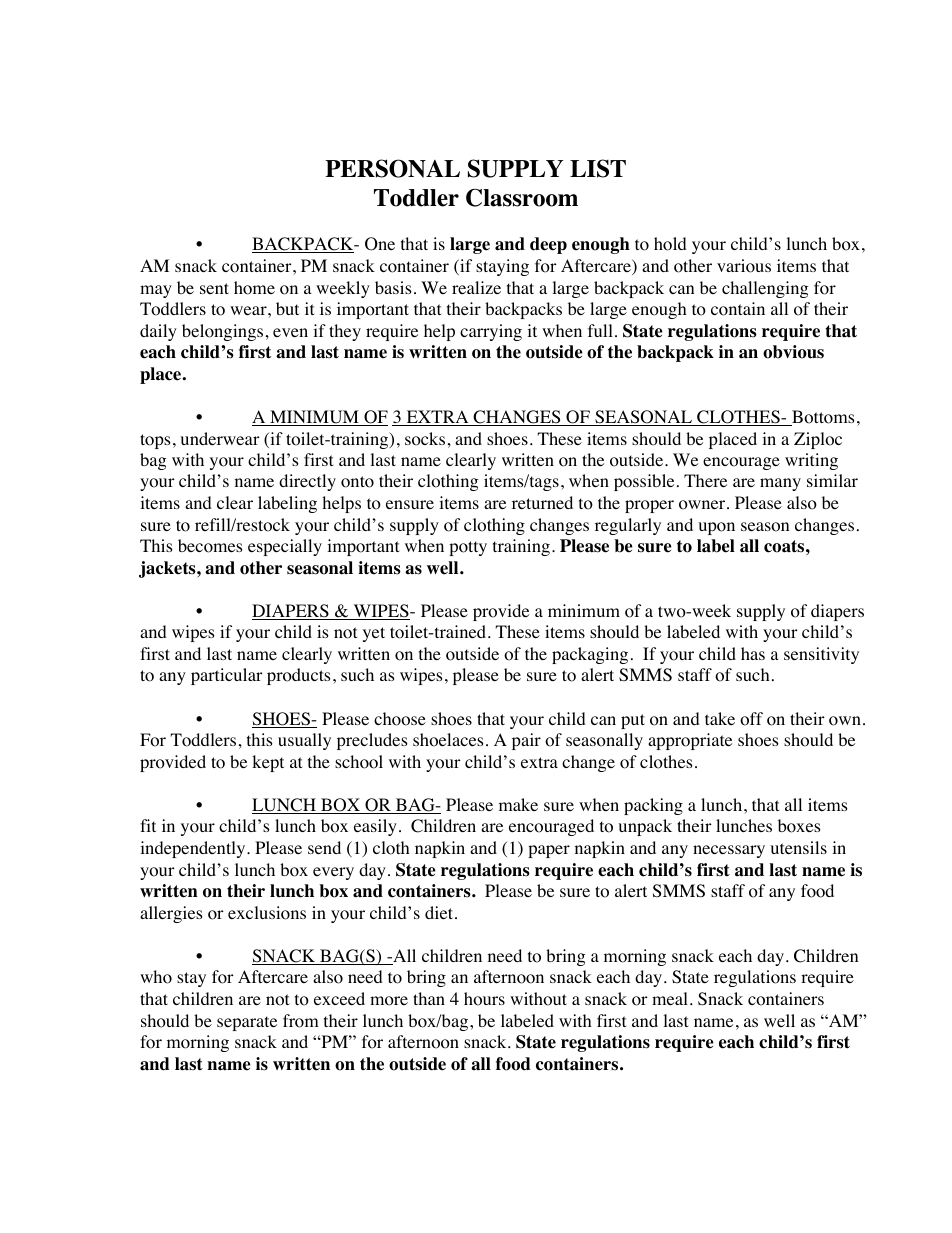  I want to click on jackets, so click(168, 569).
